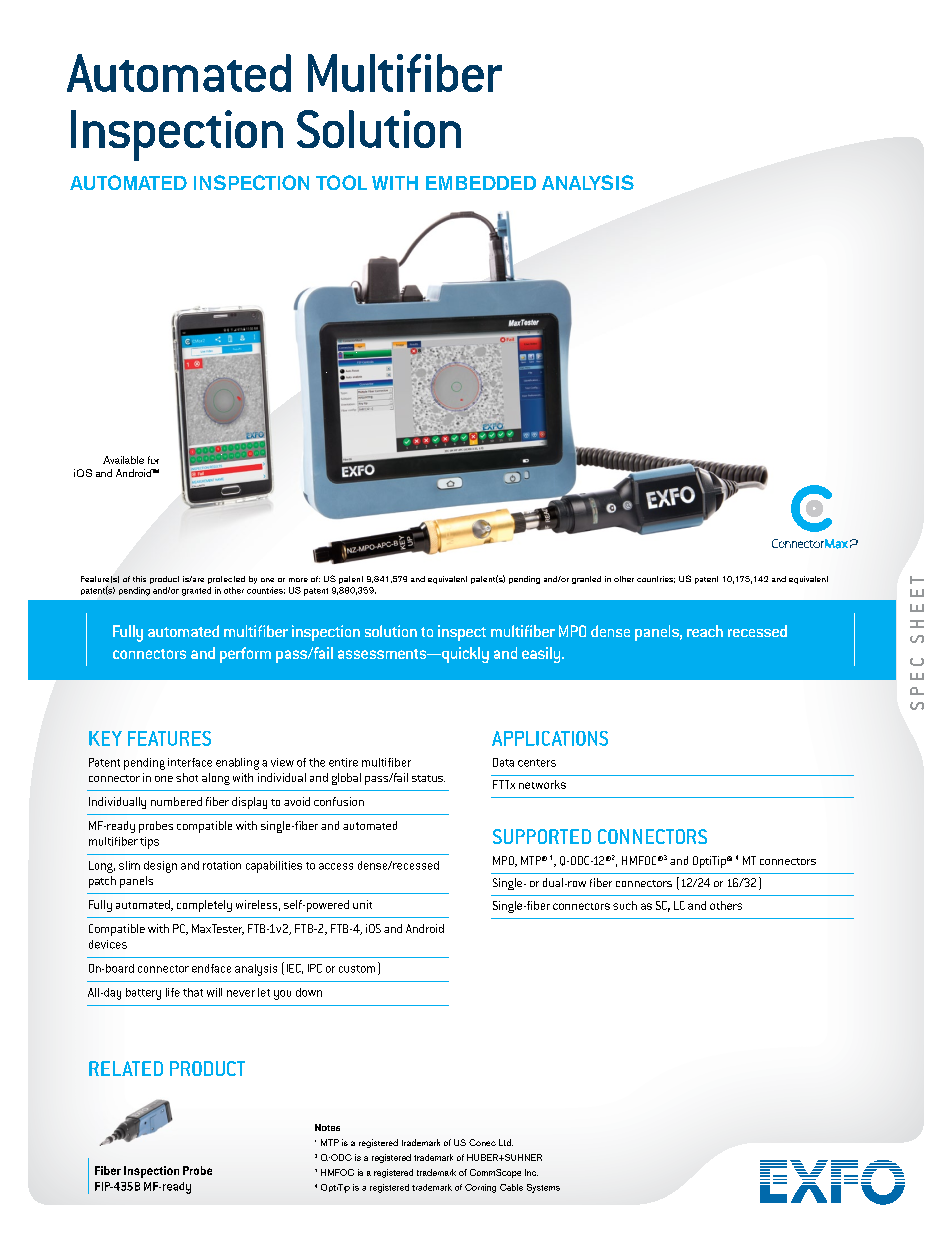 This screenshot has width=952, height=1233. I want to click on perform, so click(245, 655).
